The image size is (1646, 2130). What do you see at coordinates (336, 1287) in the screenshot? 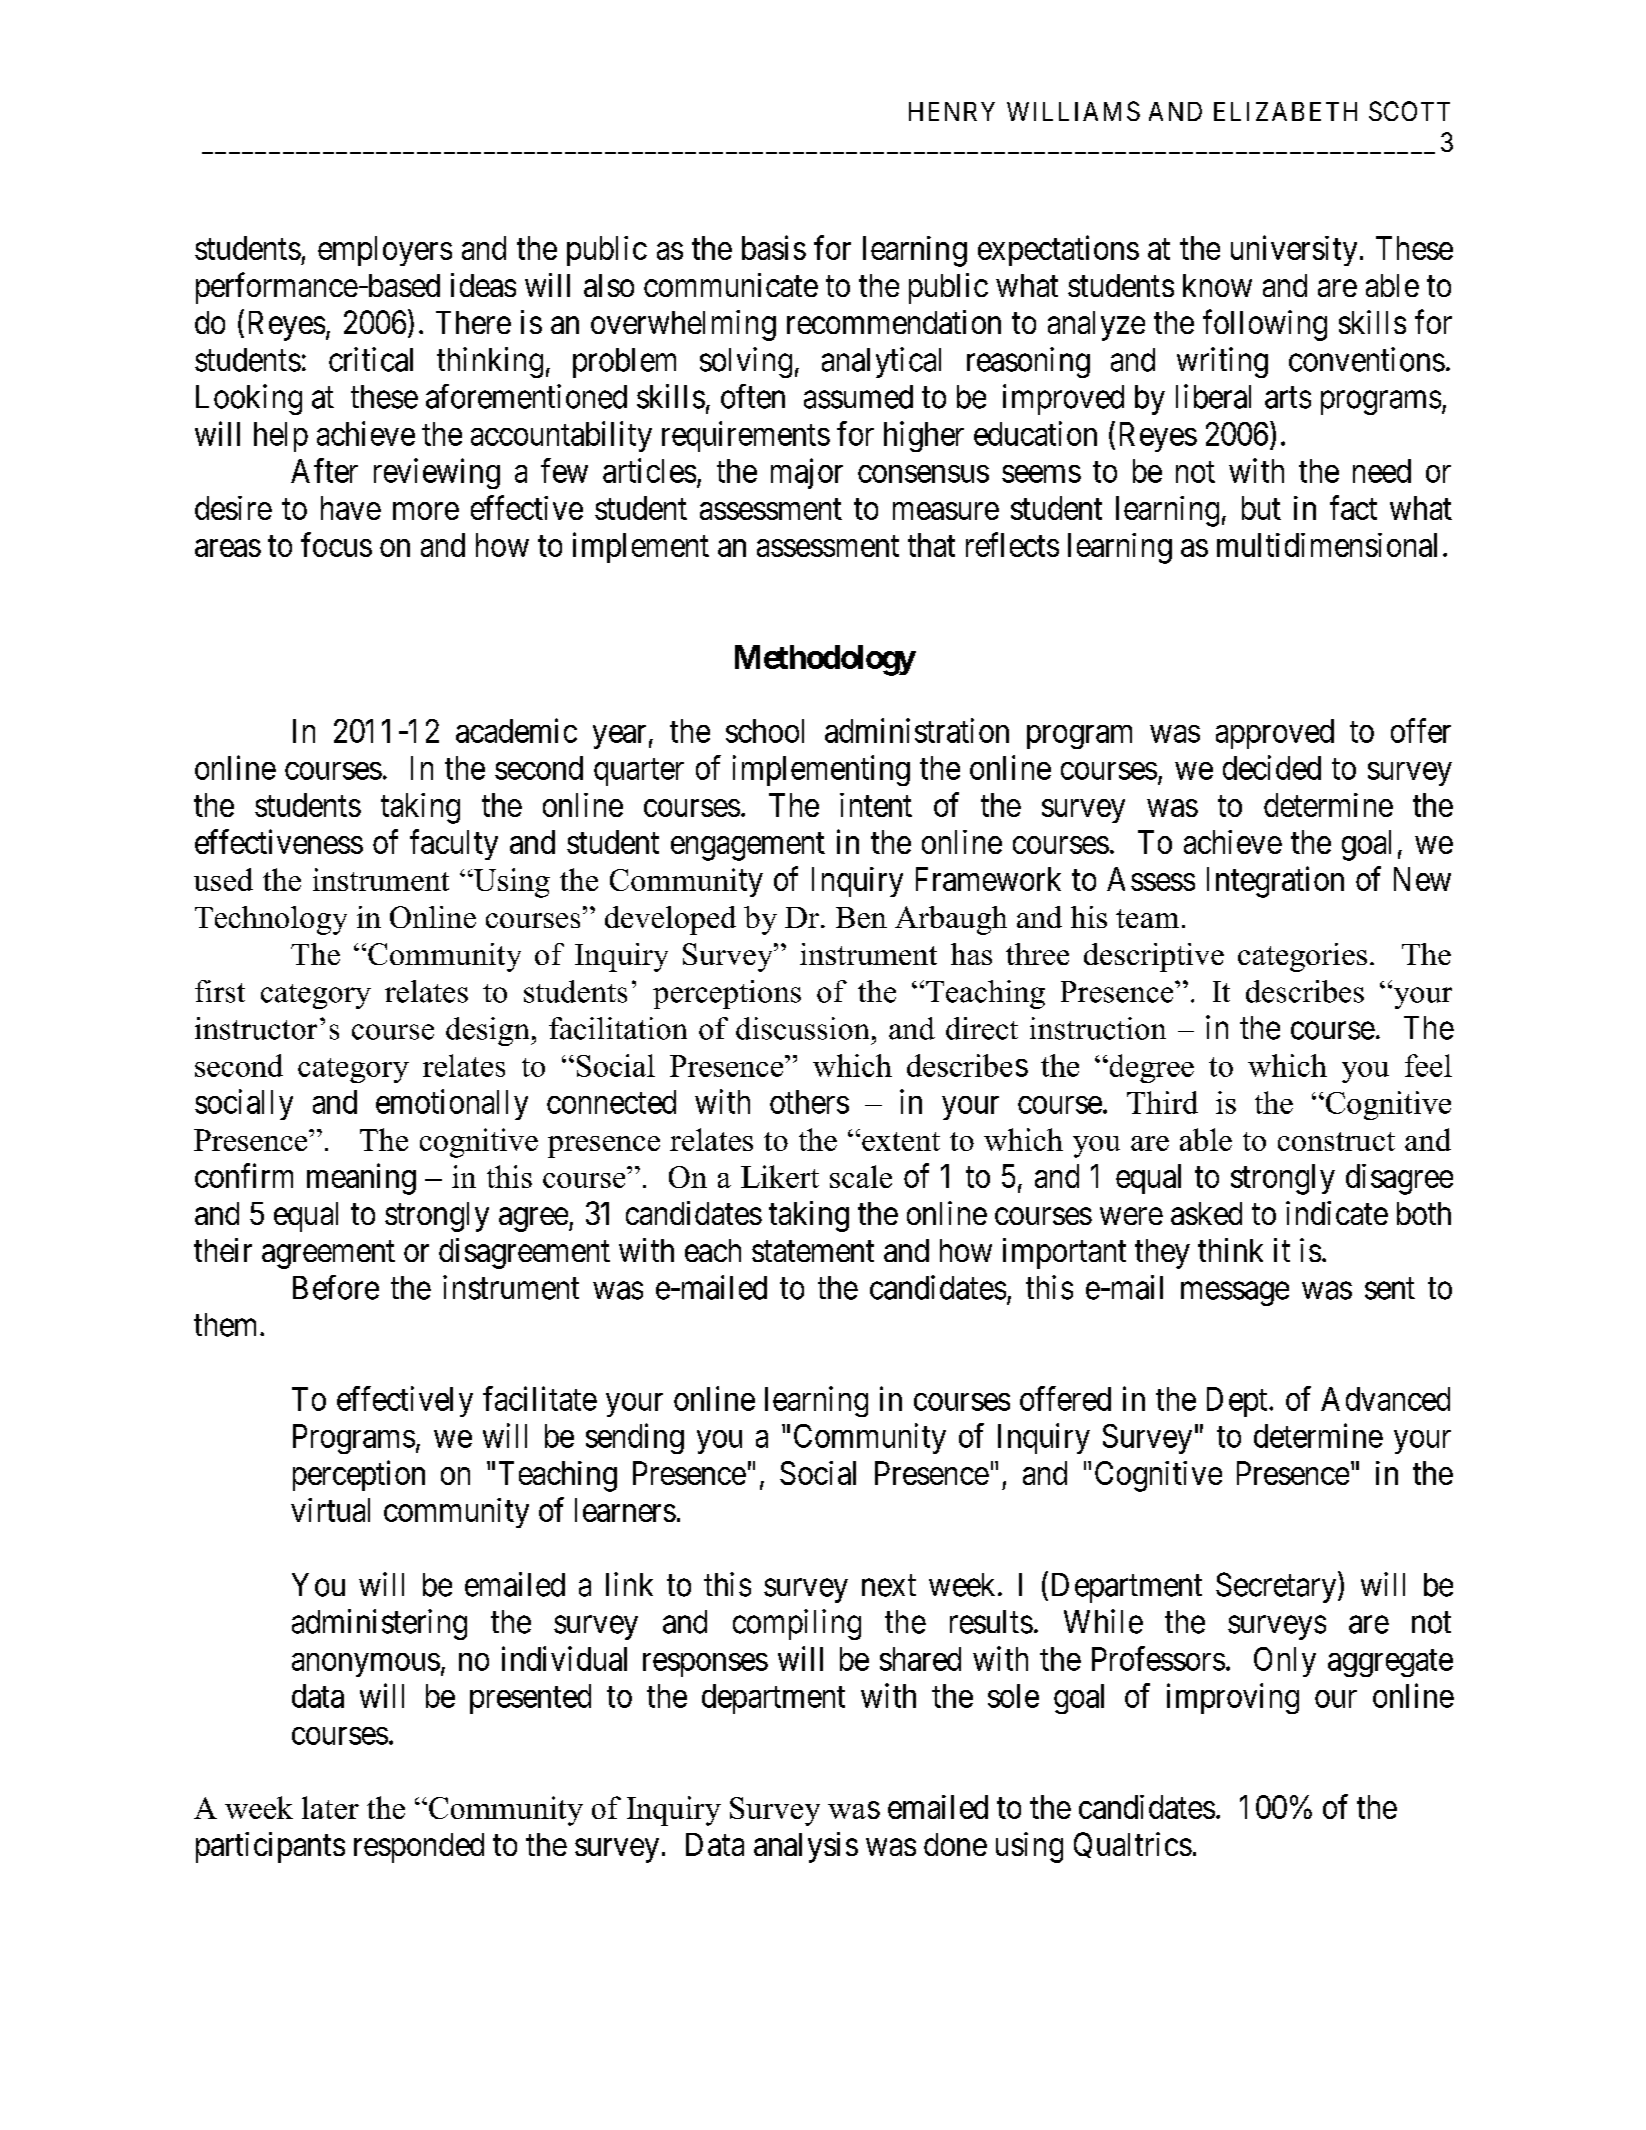
I see `Before` at bounding box center [336, 1287].
